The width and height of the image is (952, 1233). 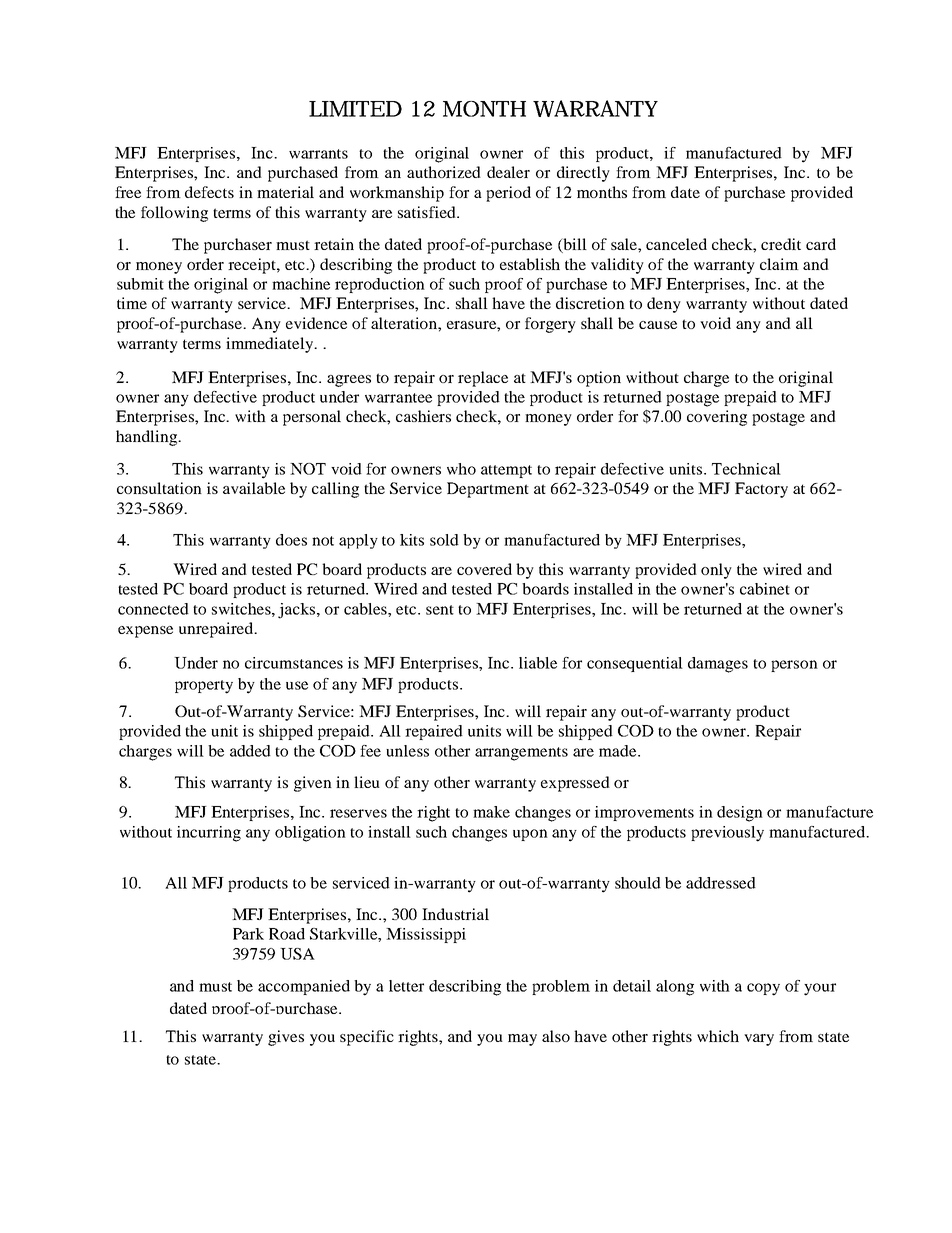 What do you see at coordinates (484, 569) in the image?
I see `covered` at bounding box center [484, 569].
